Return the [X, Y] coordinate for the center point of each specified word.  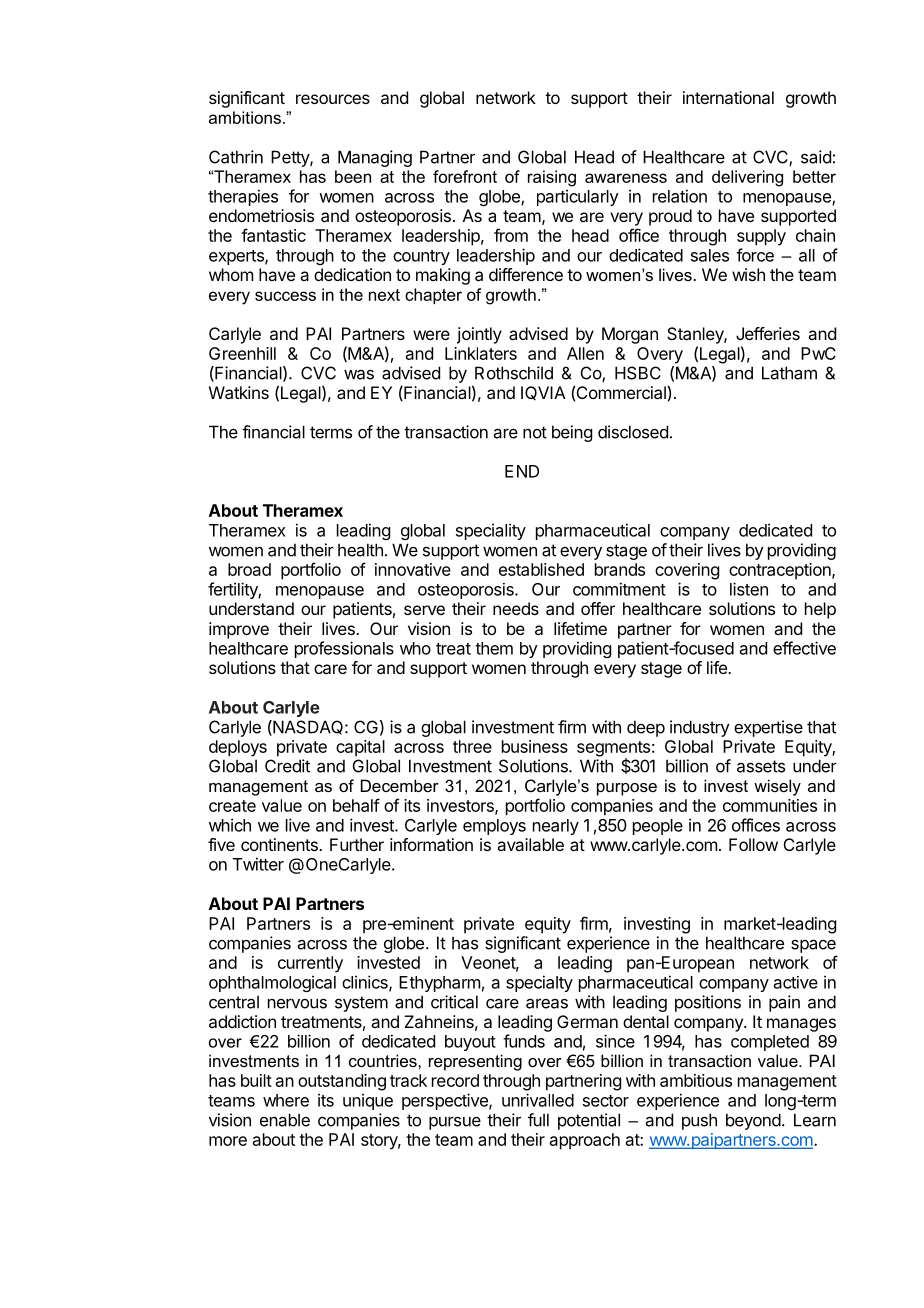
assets [761, 766]
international [728, 97]
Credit [287, 766]
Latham [789, 373]
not [535, 432]
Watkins [239, 392]
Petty [291, 158]
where [286, 1100]
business [535, 746]
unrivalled [538, 1100]
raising [552, 178]
